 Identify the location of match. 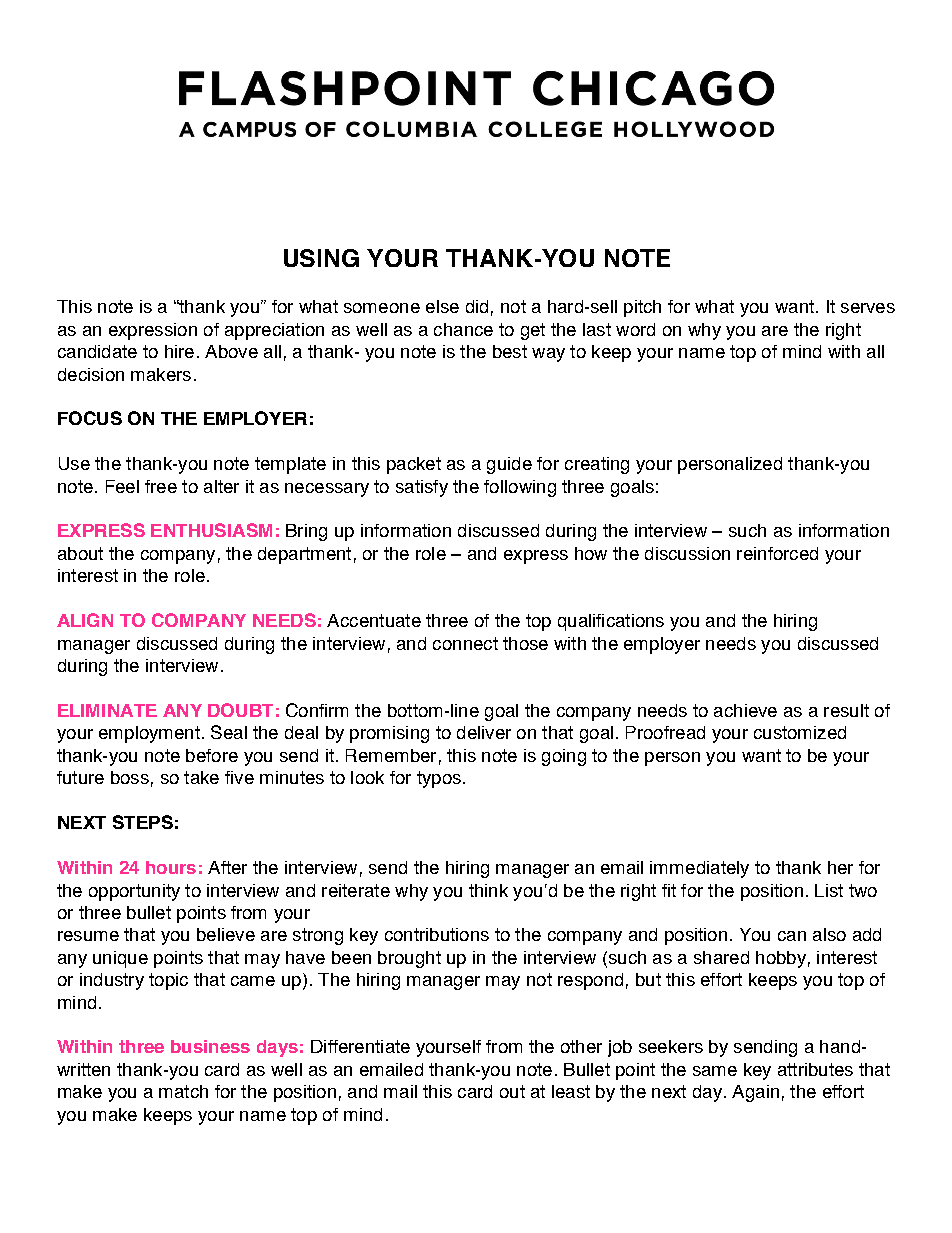
(183, 1091).
